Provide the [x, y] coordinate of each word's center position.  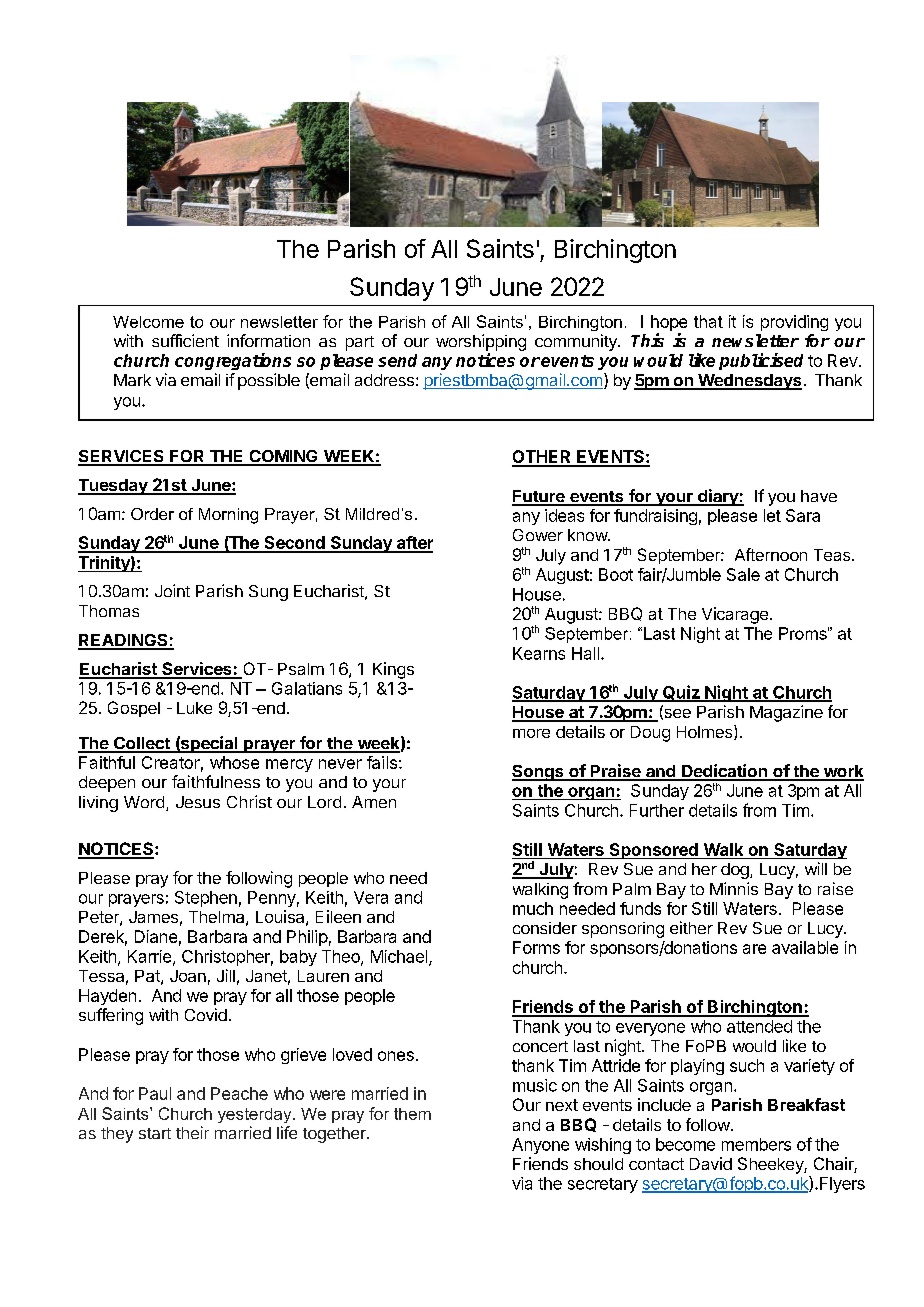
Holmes [706, 732]
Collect [142, 744]
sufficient [185, 340]
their [192, 1132]
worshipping [481, 342]
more [531, 733]
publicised [761, 361]
